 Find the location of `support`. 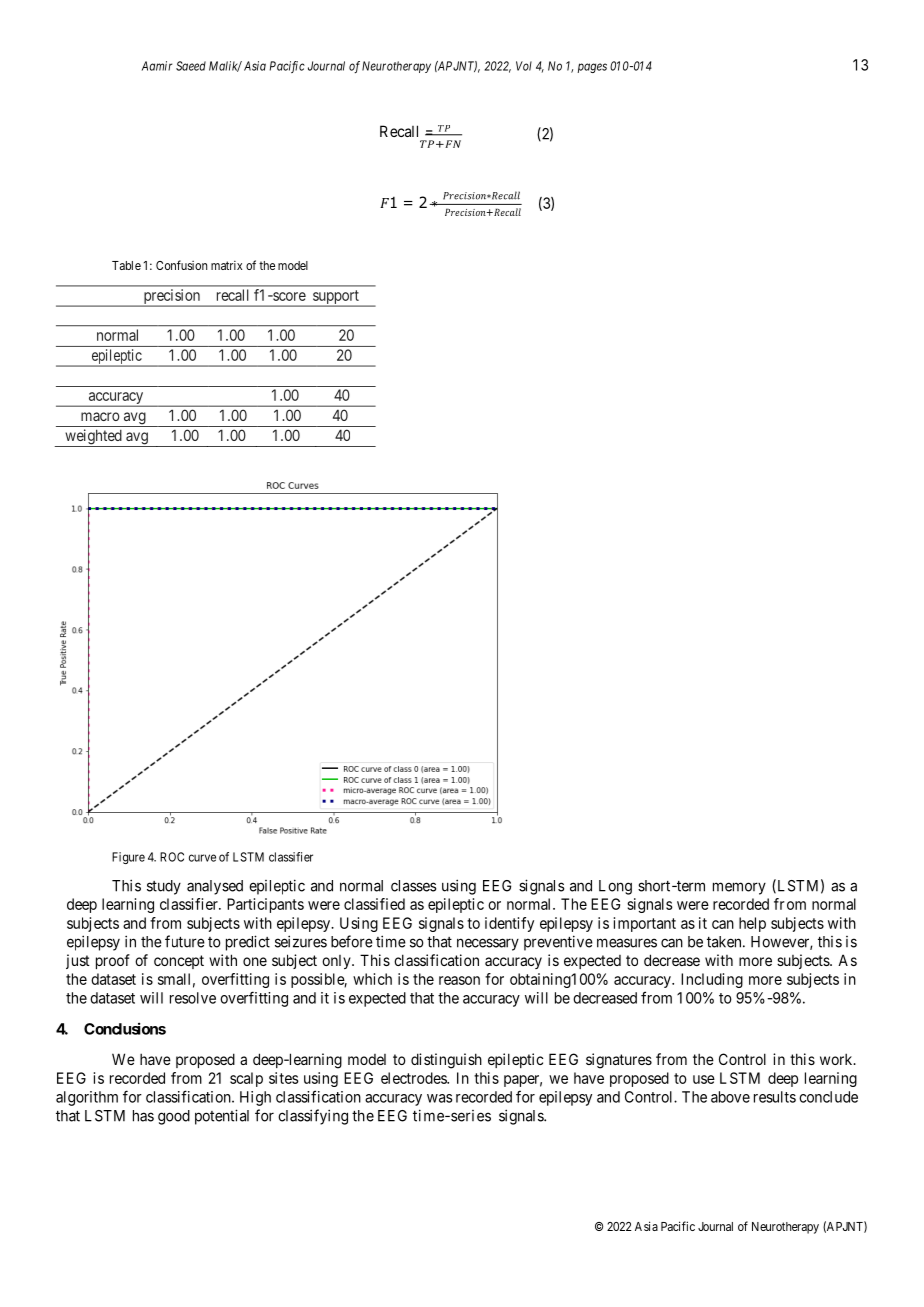

support is located at coordinates (336, 298).
